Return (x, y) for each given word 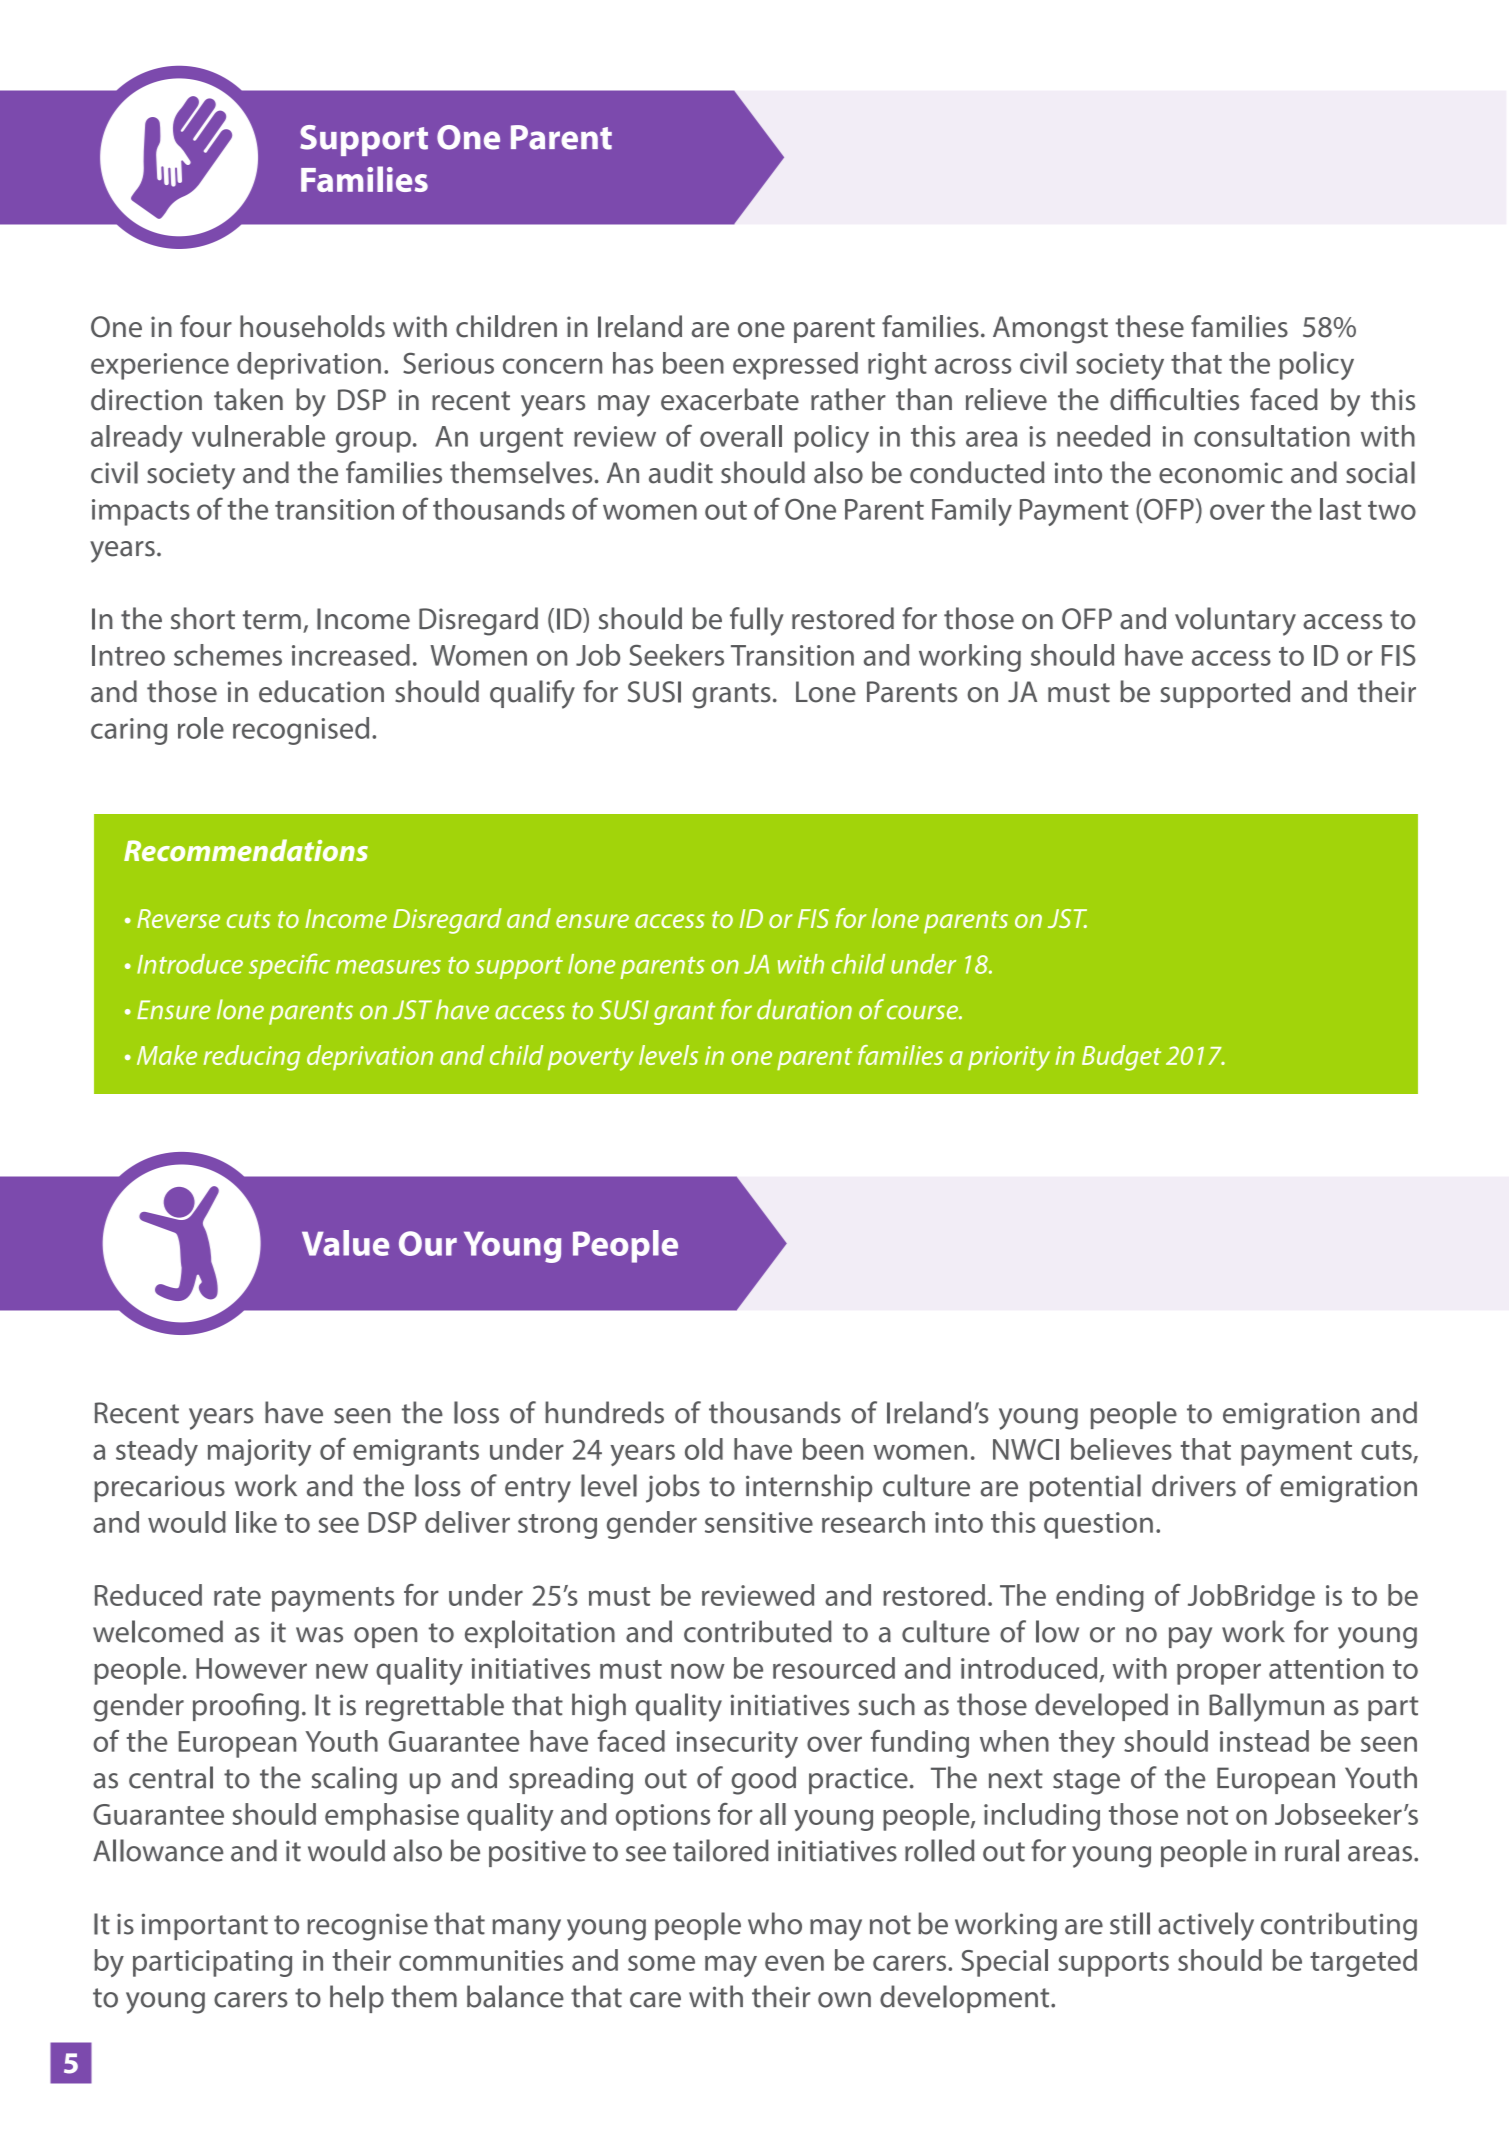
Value (345, 1243)
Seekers (676, 655)
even (794, 1963)
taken (248, 399)
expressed (795, 366)
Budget (1121, 1058)
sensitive (759, 1522)
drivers (1194, 1485)
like (256, 1522)
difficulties (1174, 399)
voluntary (1235, 621)
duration (804, 1009)
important (205, 1926)
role (201, 728)
